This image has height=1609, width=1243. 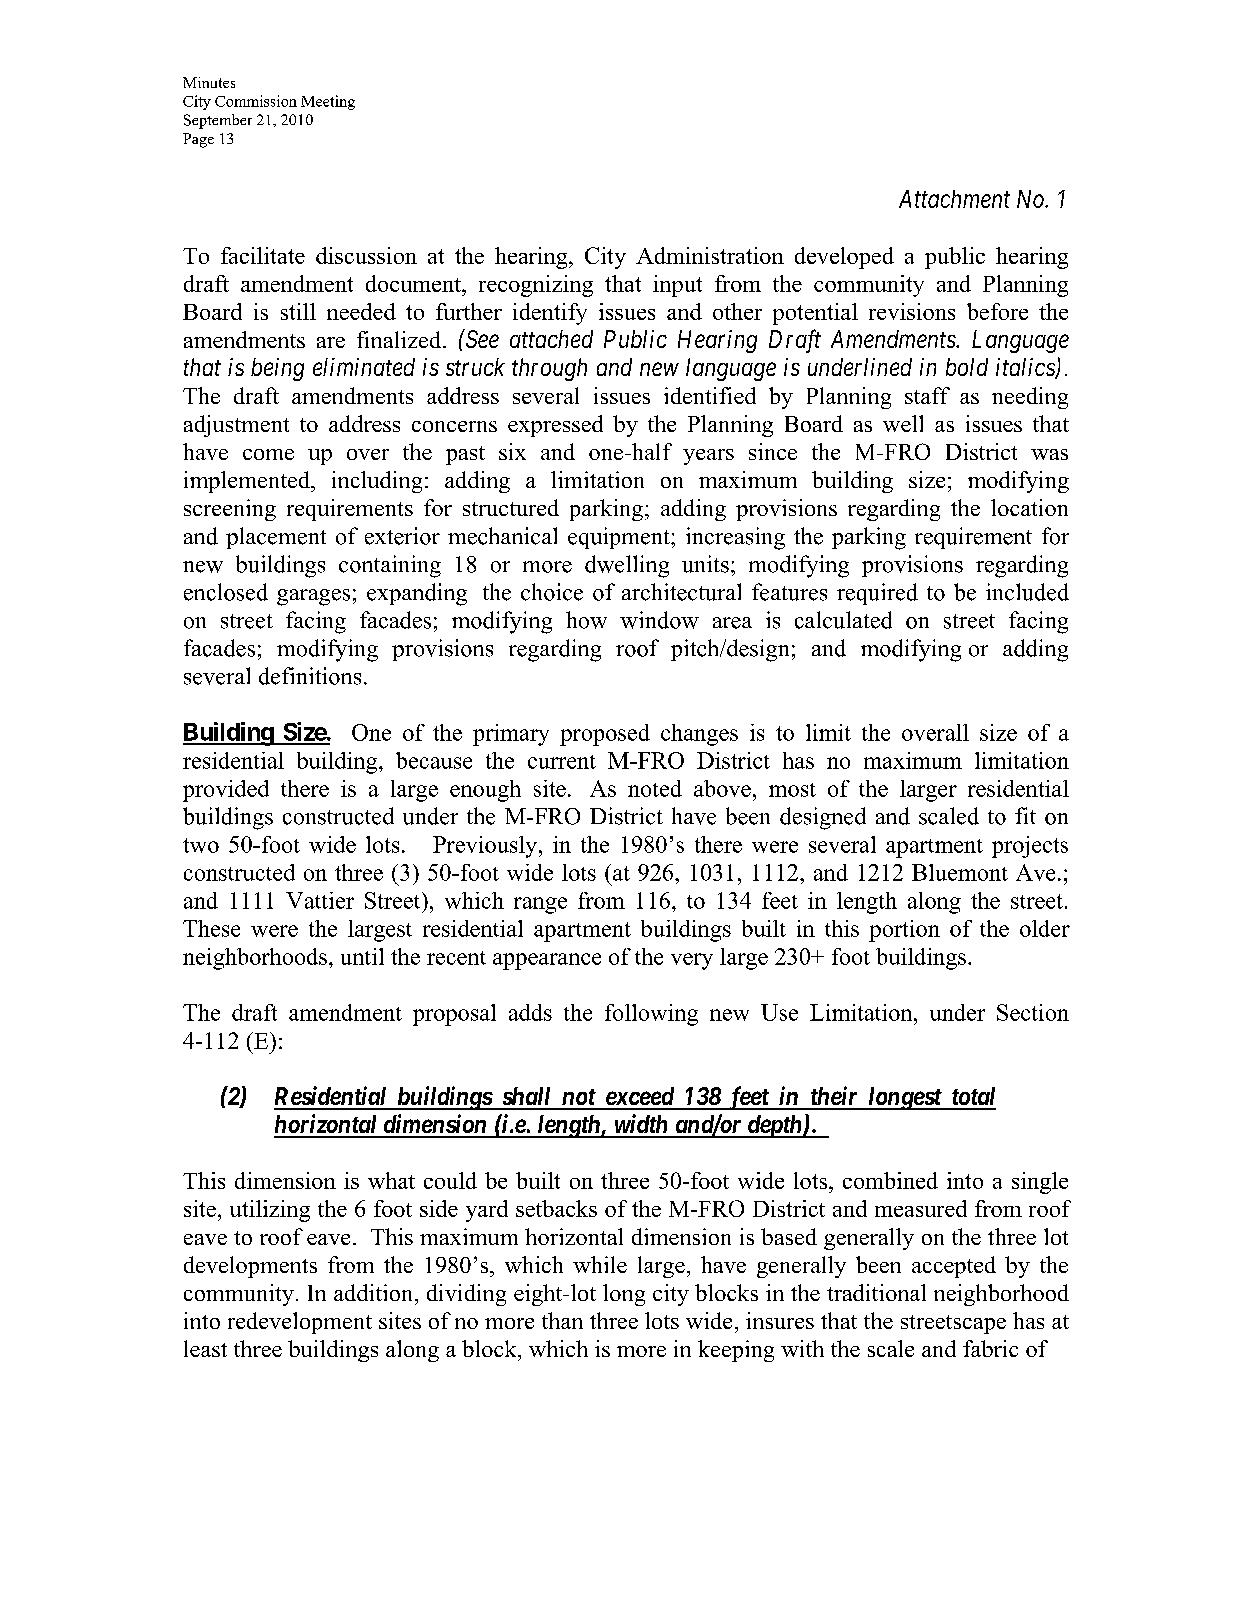 I want to click on than, so click(x=562, y=1320).
